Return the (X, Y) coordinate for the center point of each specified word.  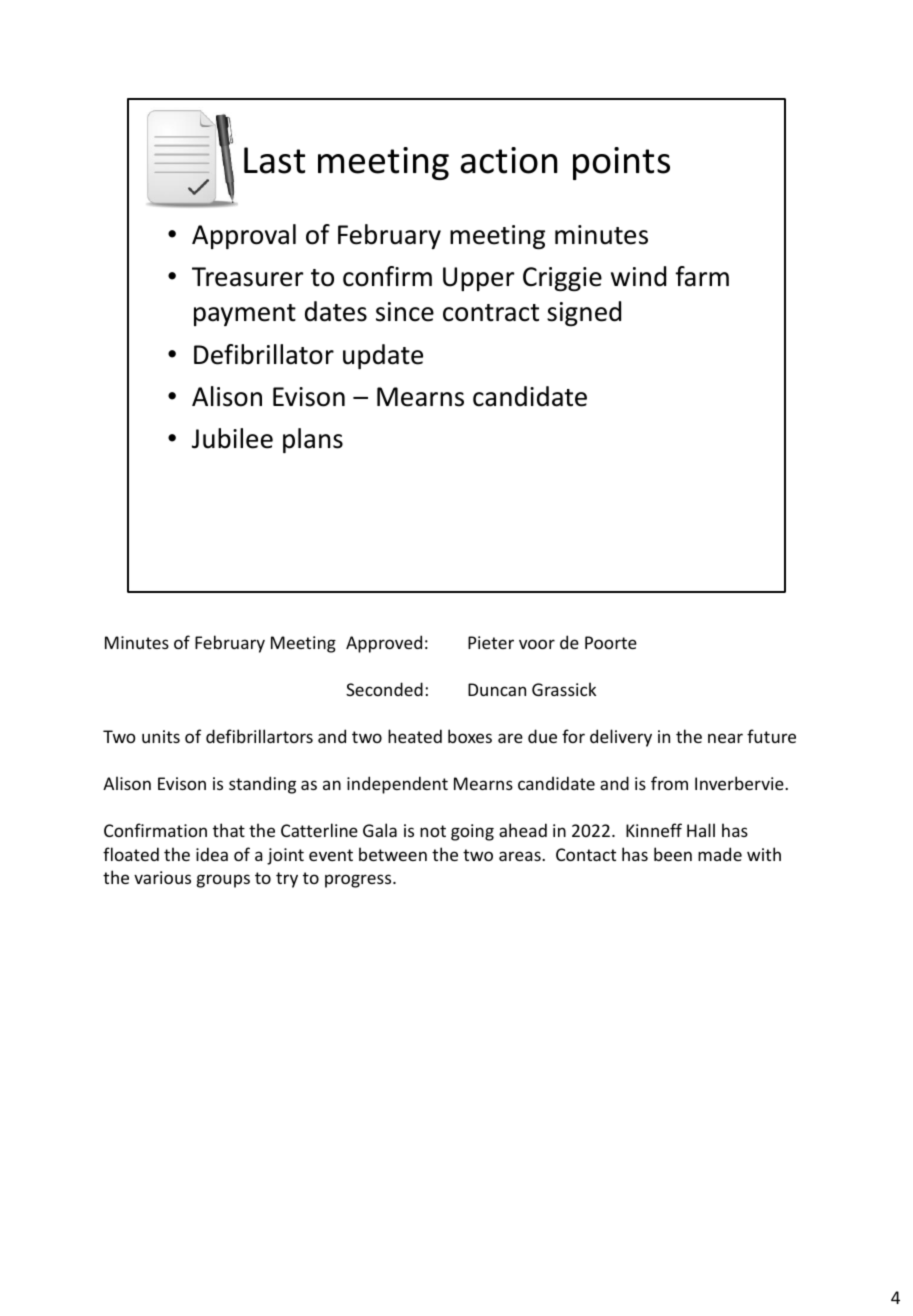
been (673, 854)
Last (274, 160)
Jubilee (232, 438)
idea (212, 854)
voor (537, 644)
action (509, 160)
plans (313, 440)
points (621, 163)
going (472, 832)
